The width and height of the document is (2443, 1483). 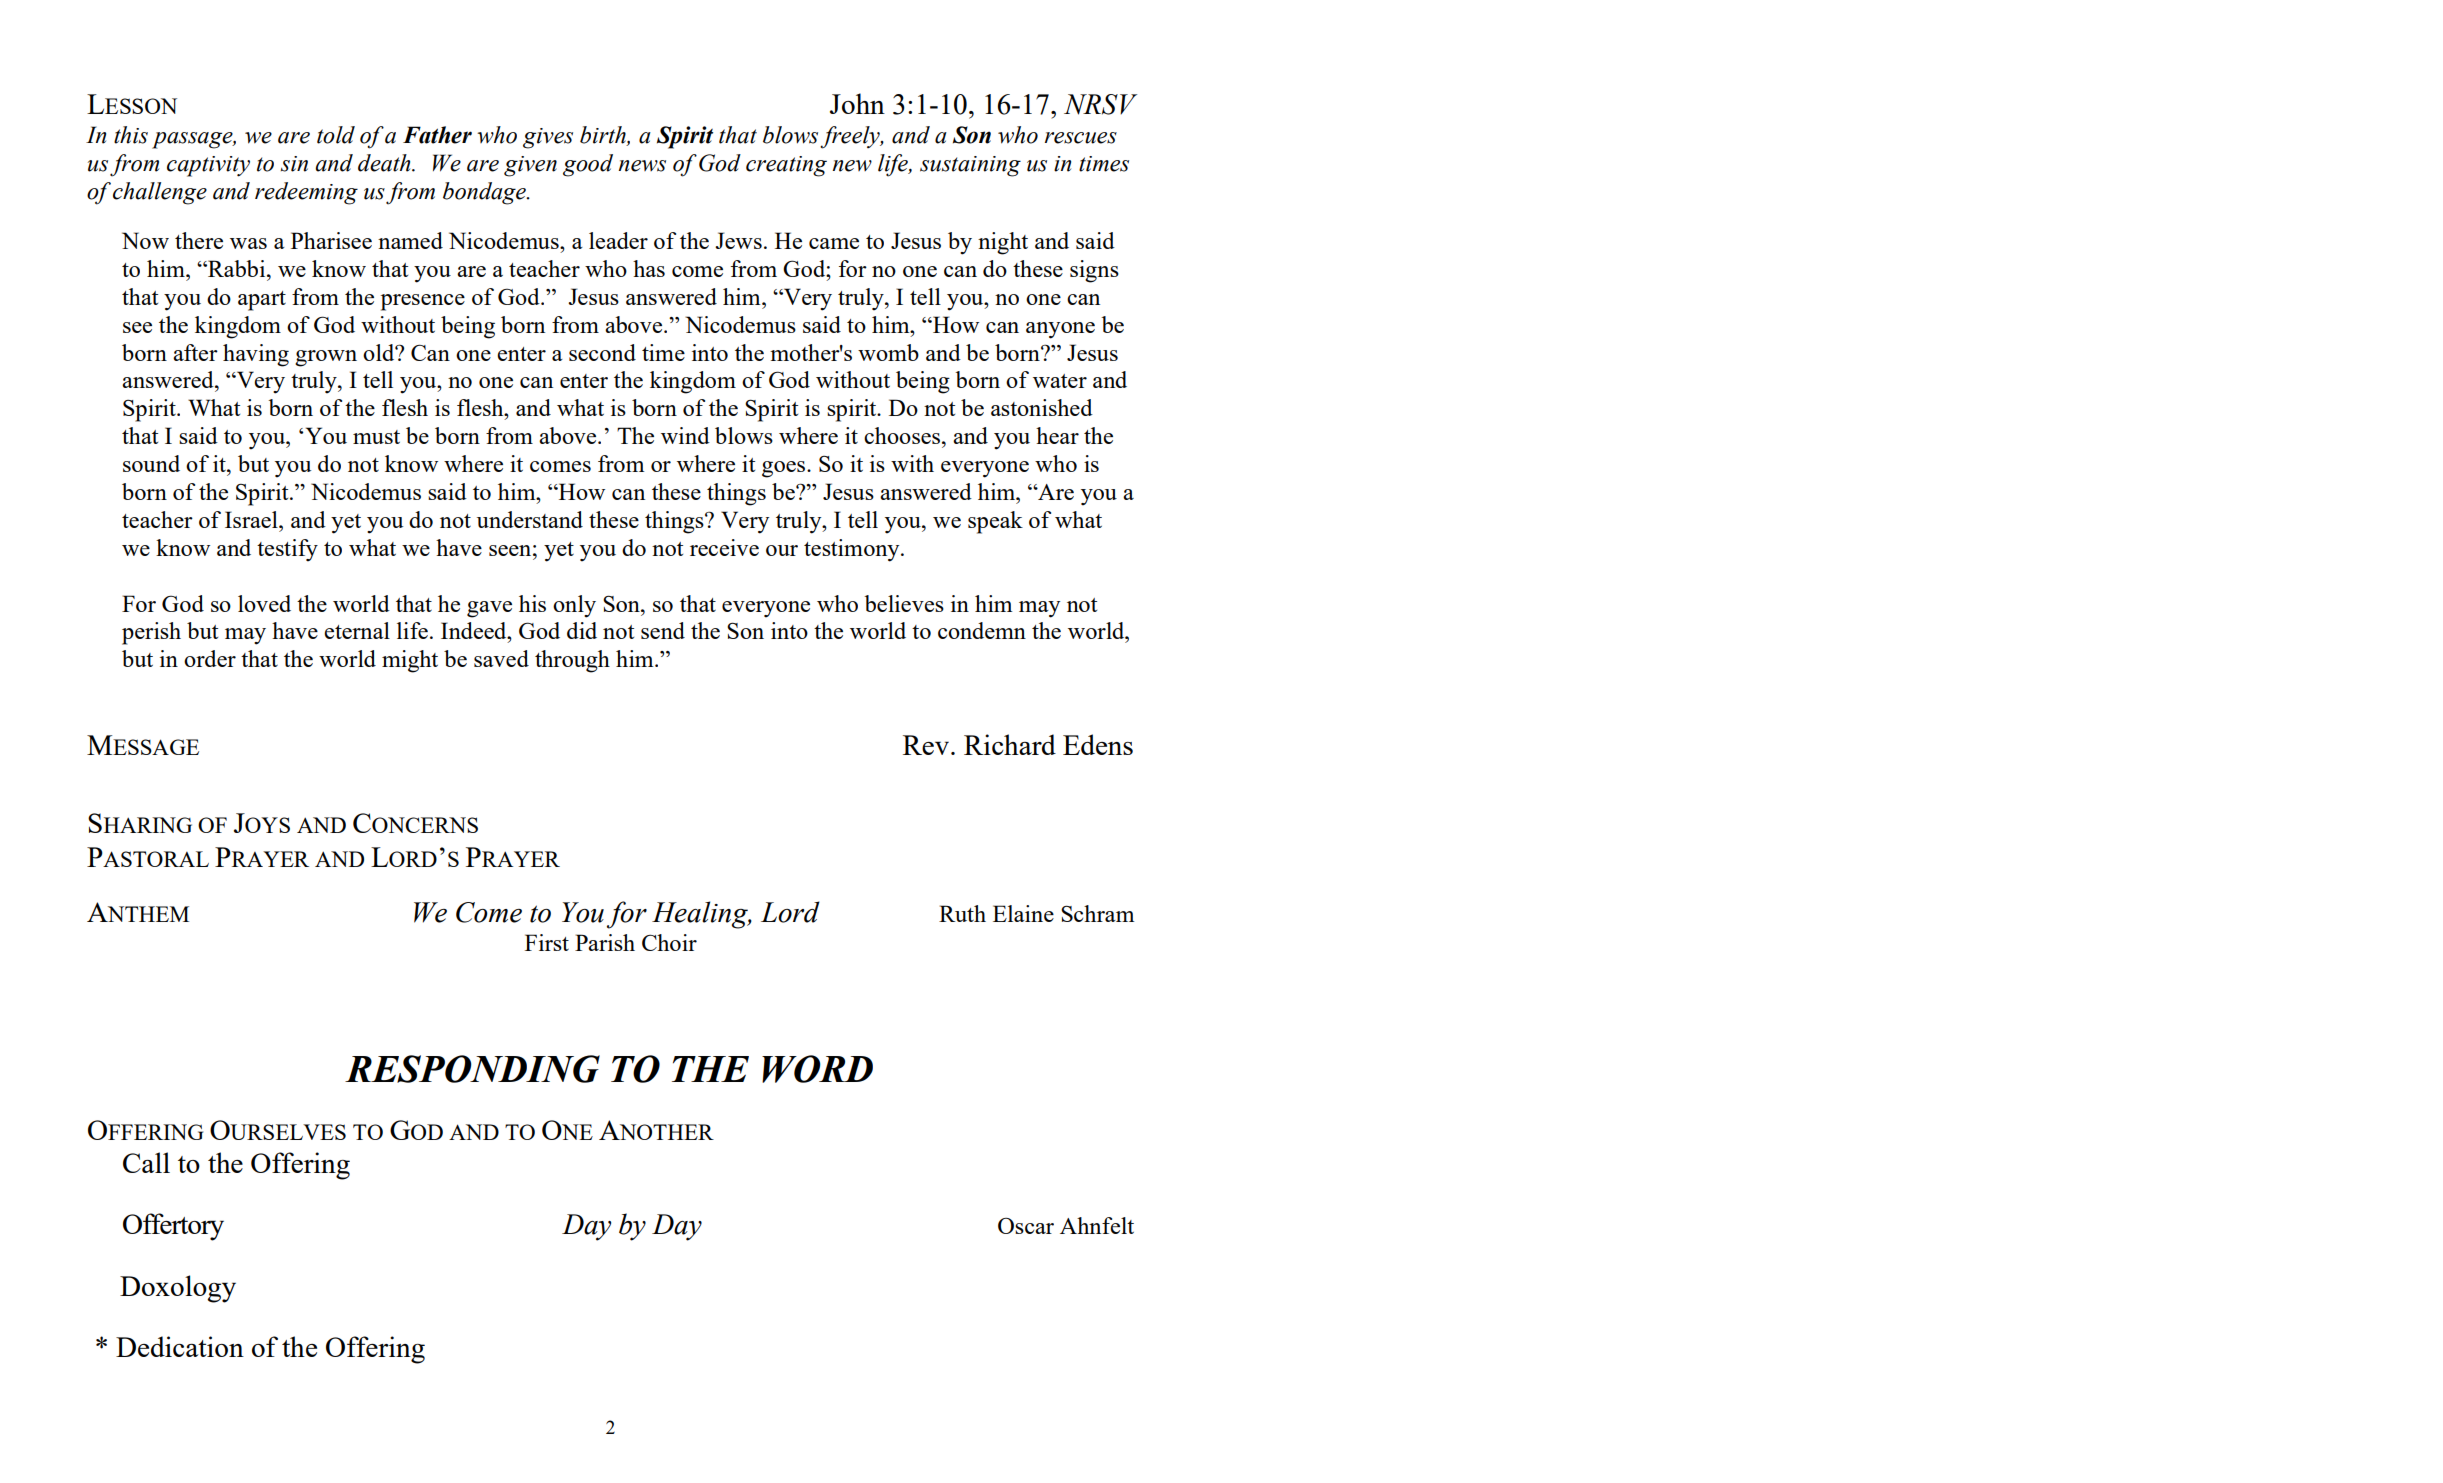 I want to click on only, so click(x=574, y=606).
